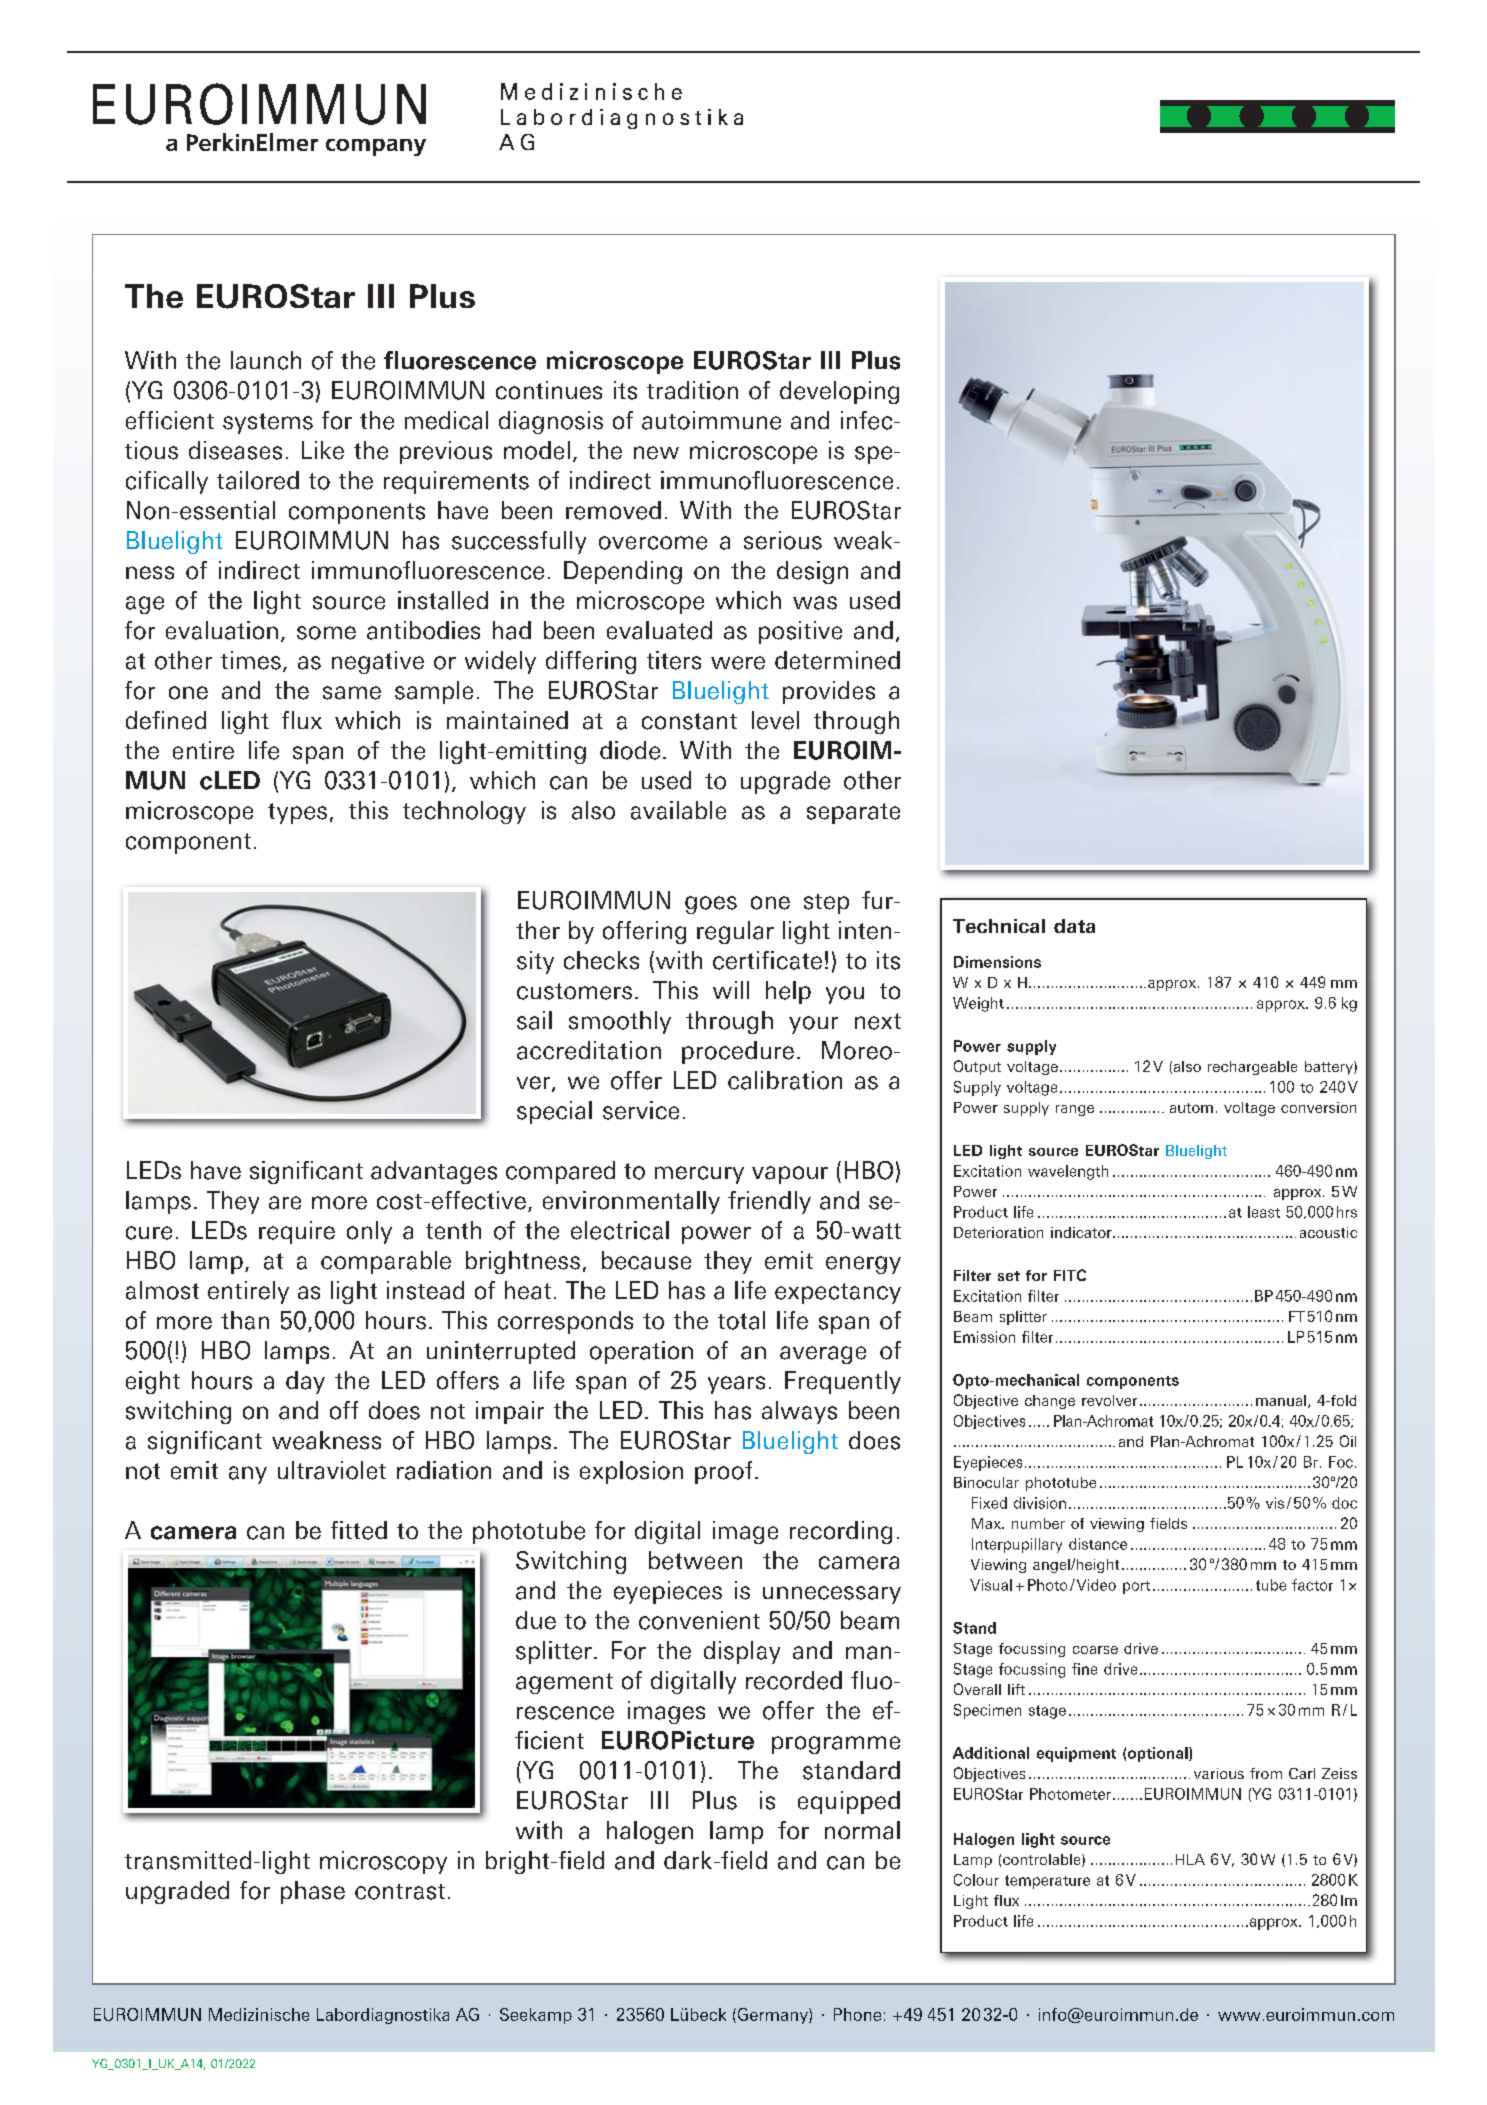  I want to click on data, so click(1074, 926).
